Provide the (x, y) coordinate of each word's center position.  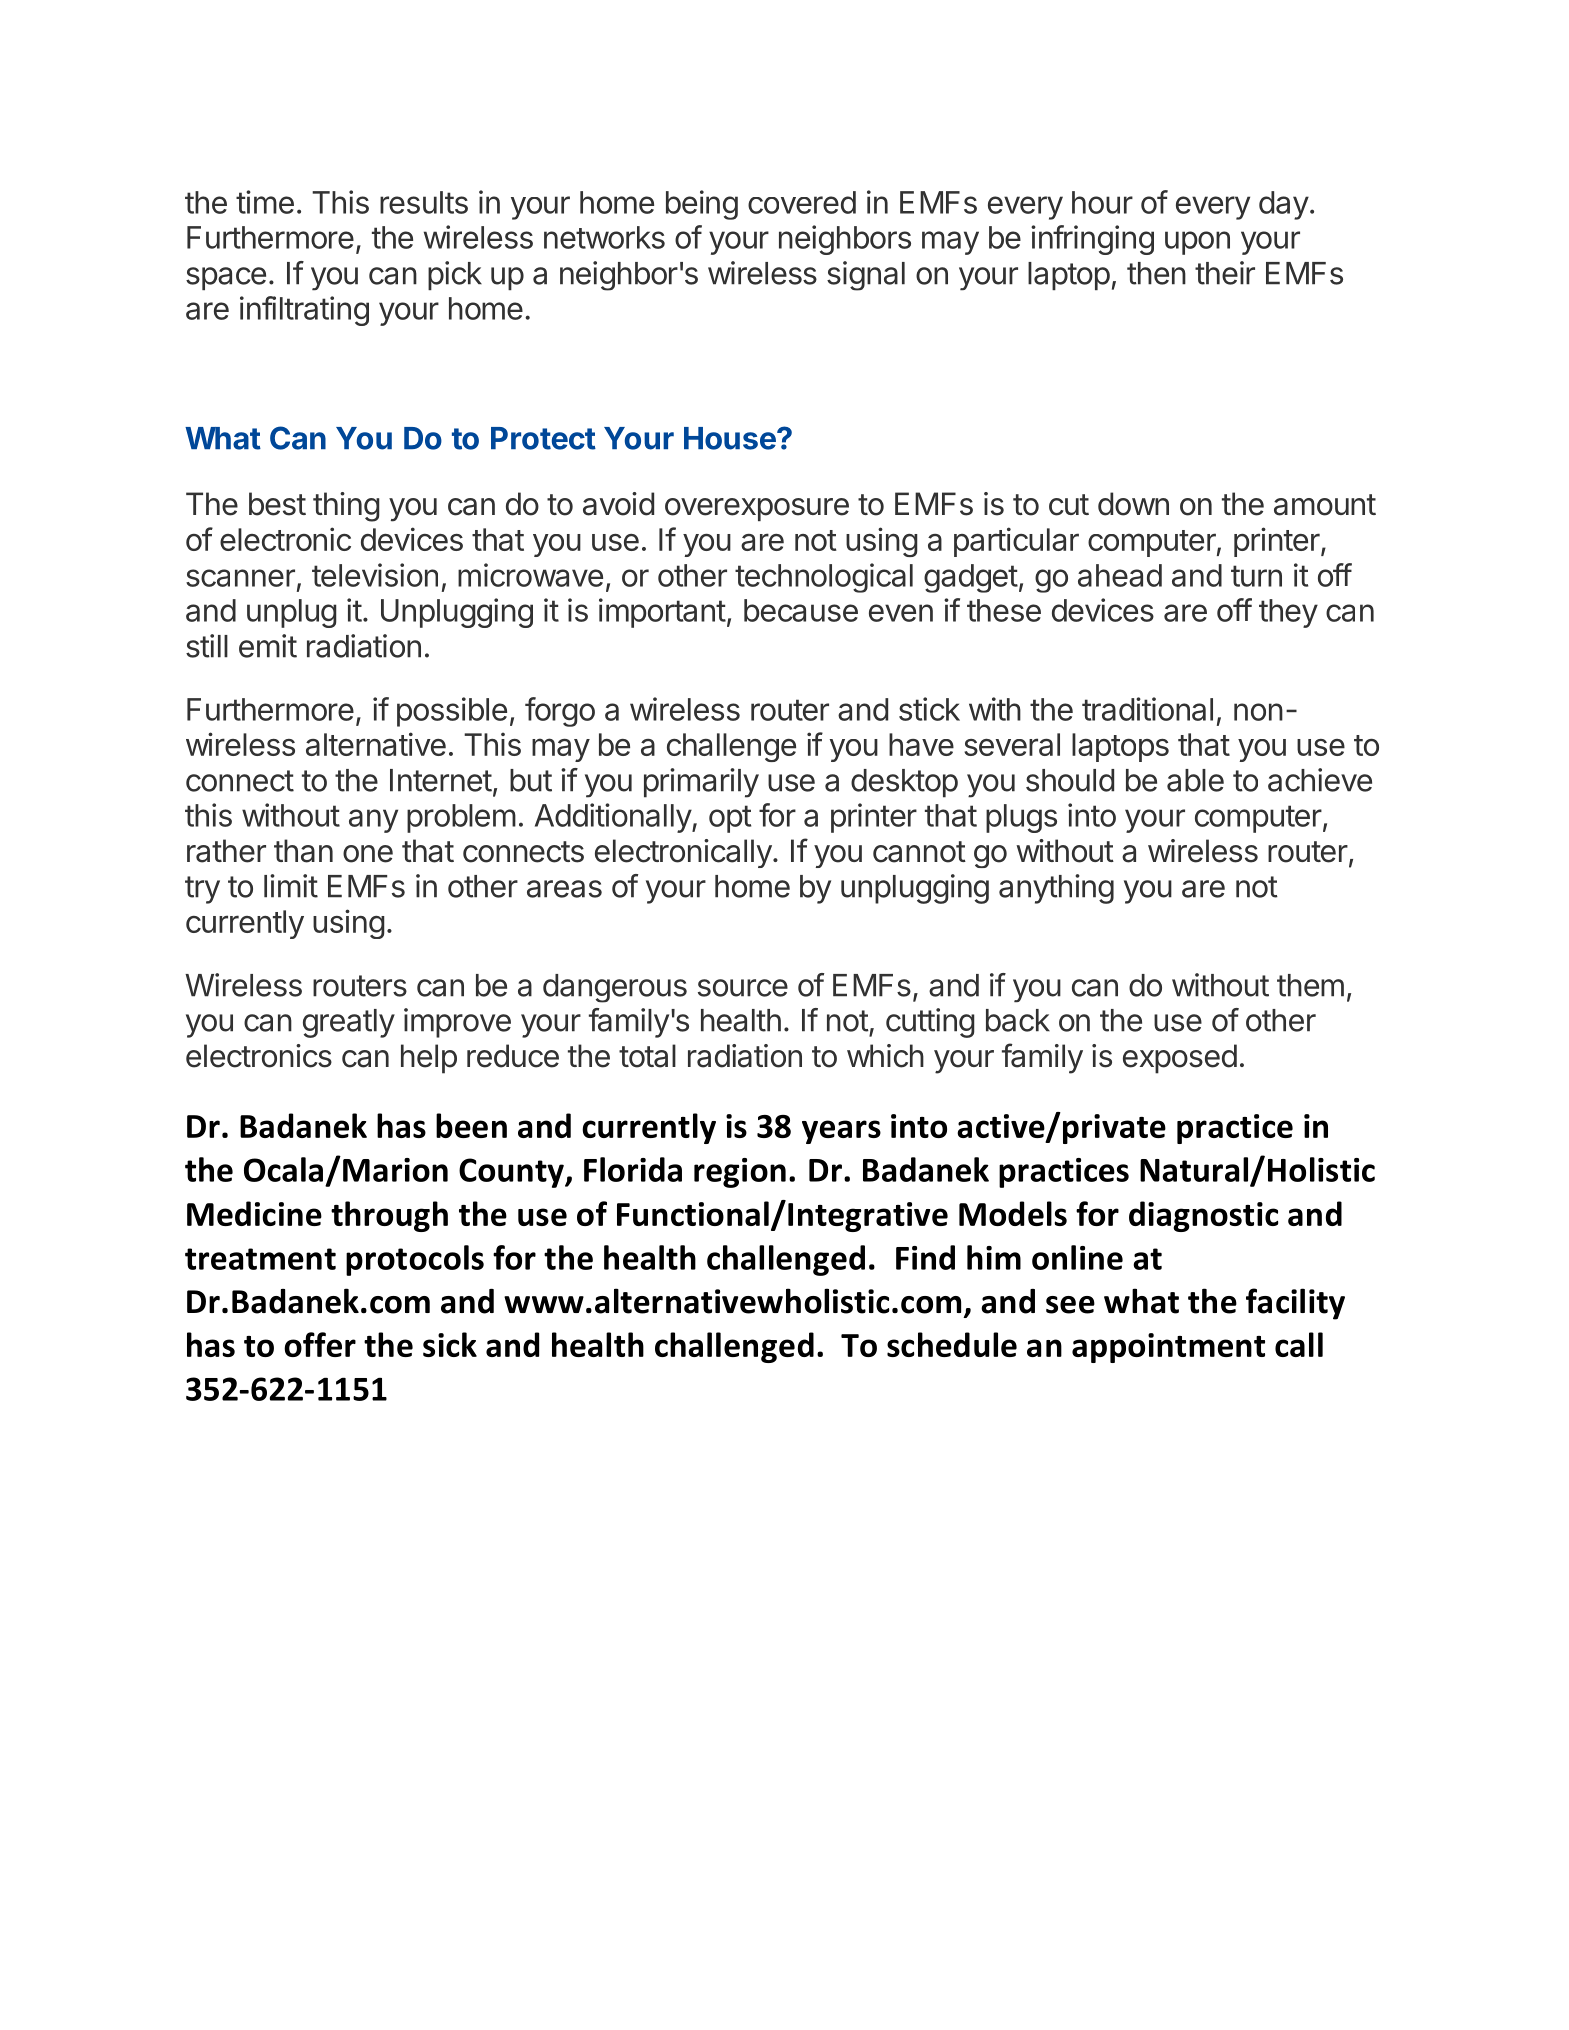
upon (1197, 243)
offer (320, 1344)
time (265, 202)
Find (925, 1257)
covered (802, 202)
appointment (1168, 1348)
